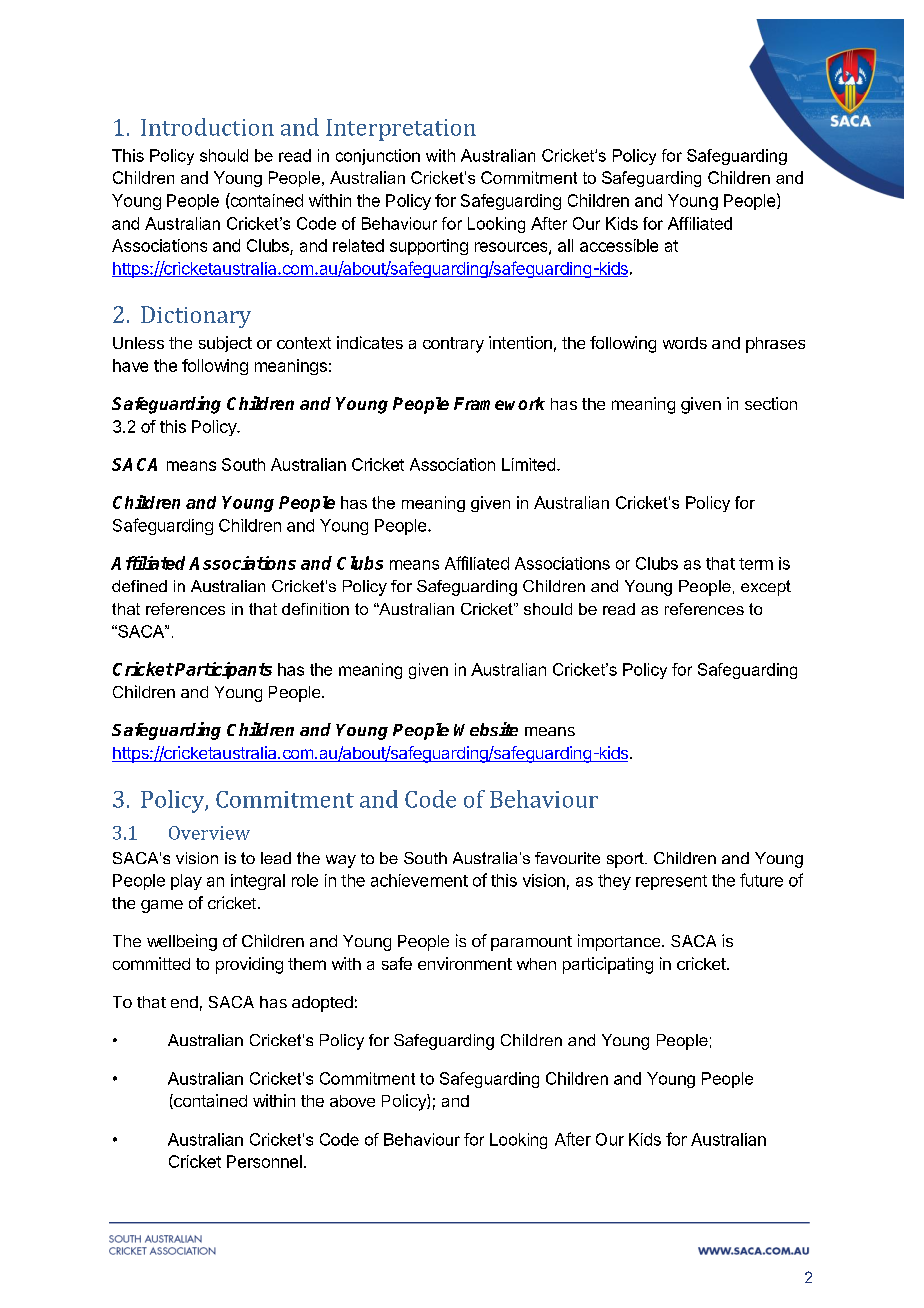  What do you see at coordinates (528, 464) in the image?
I see `Limited` at bounding box center [528, 464].
